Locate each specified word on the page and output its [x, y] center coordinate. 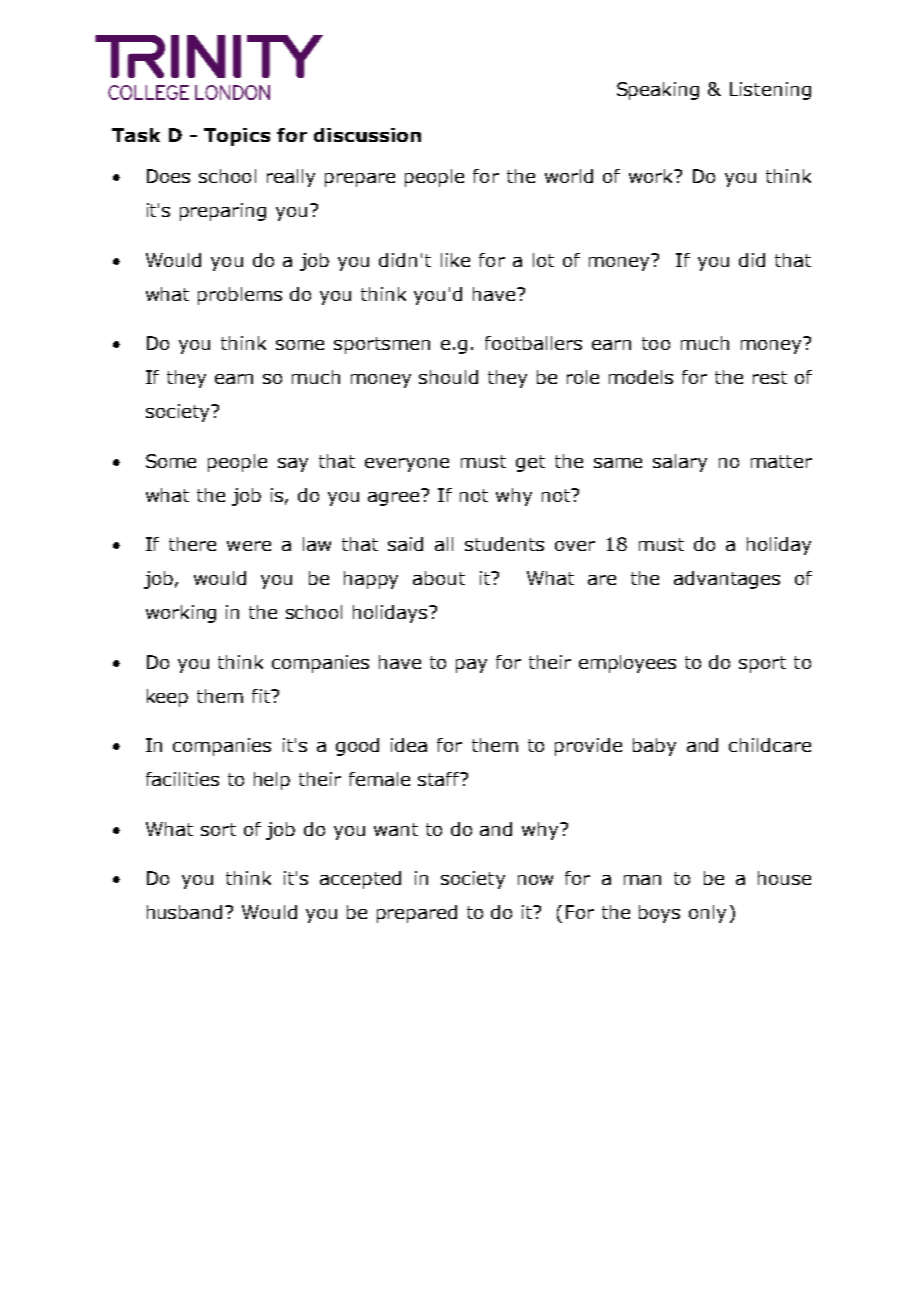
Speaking [658, 91]
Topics [237, 137]
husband [184, 912]
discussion [367, 135]
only [707, 914]
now [535, 880]
